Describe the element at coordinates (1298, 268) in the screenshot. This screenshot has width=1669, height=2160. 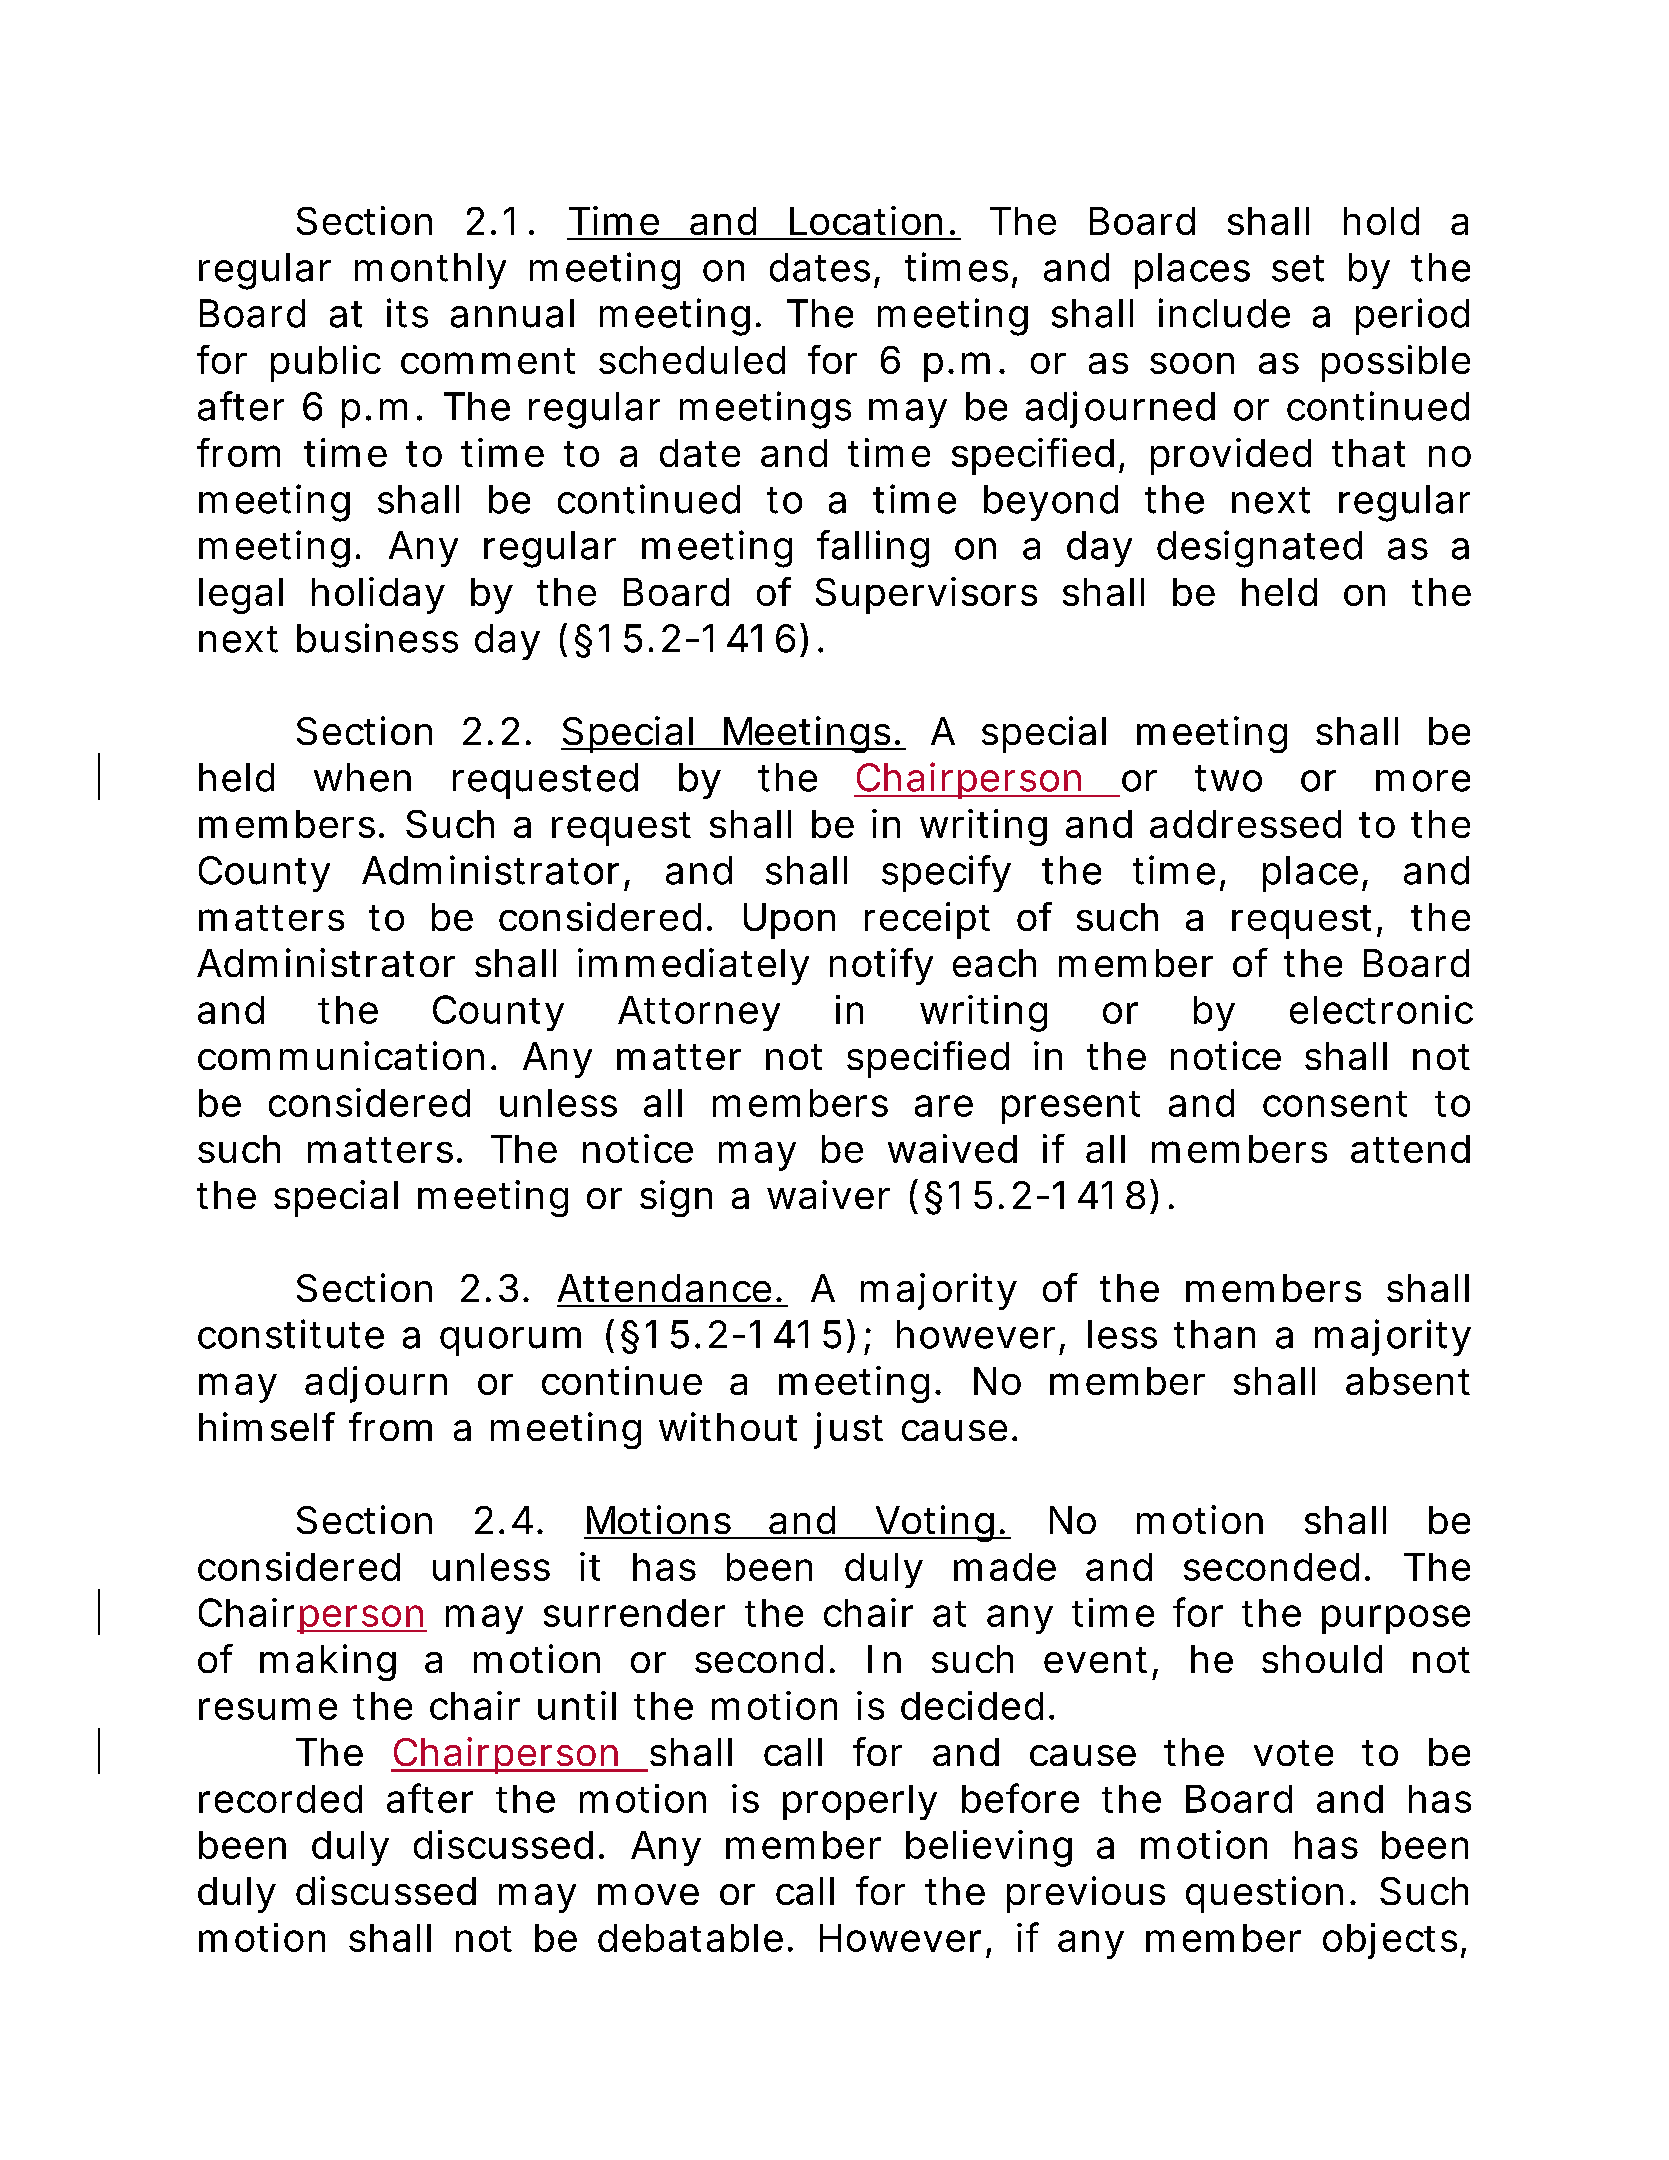
I see `set` at that location.
